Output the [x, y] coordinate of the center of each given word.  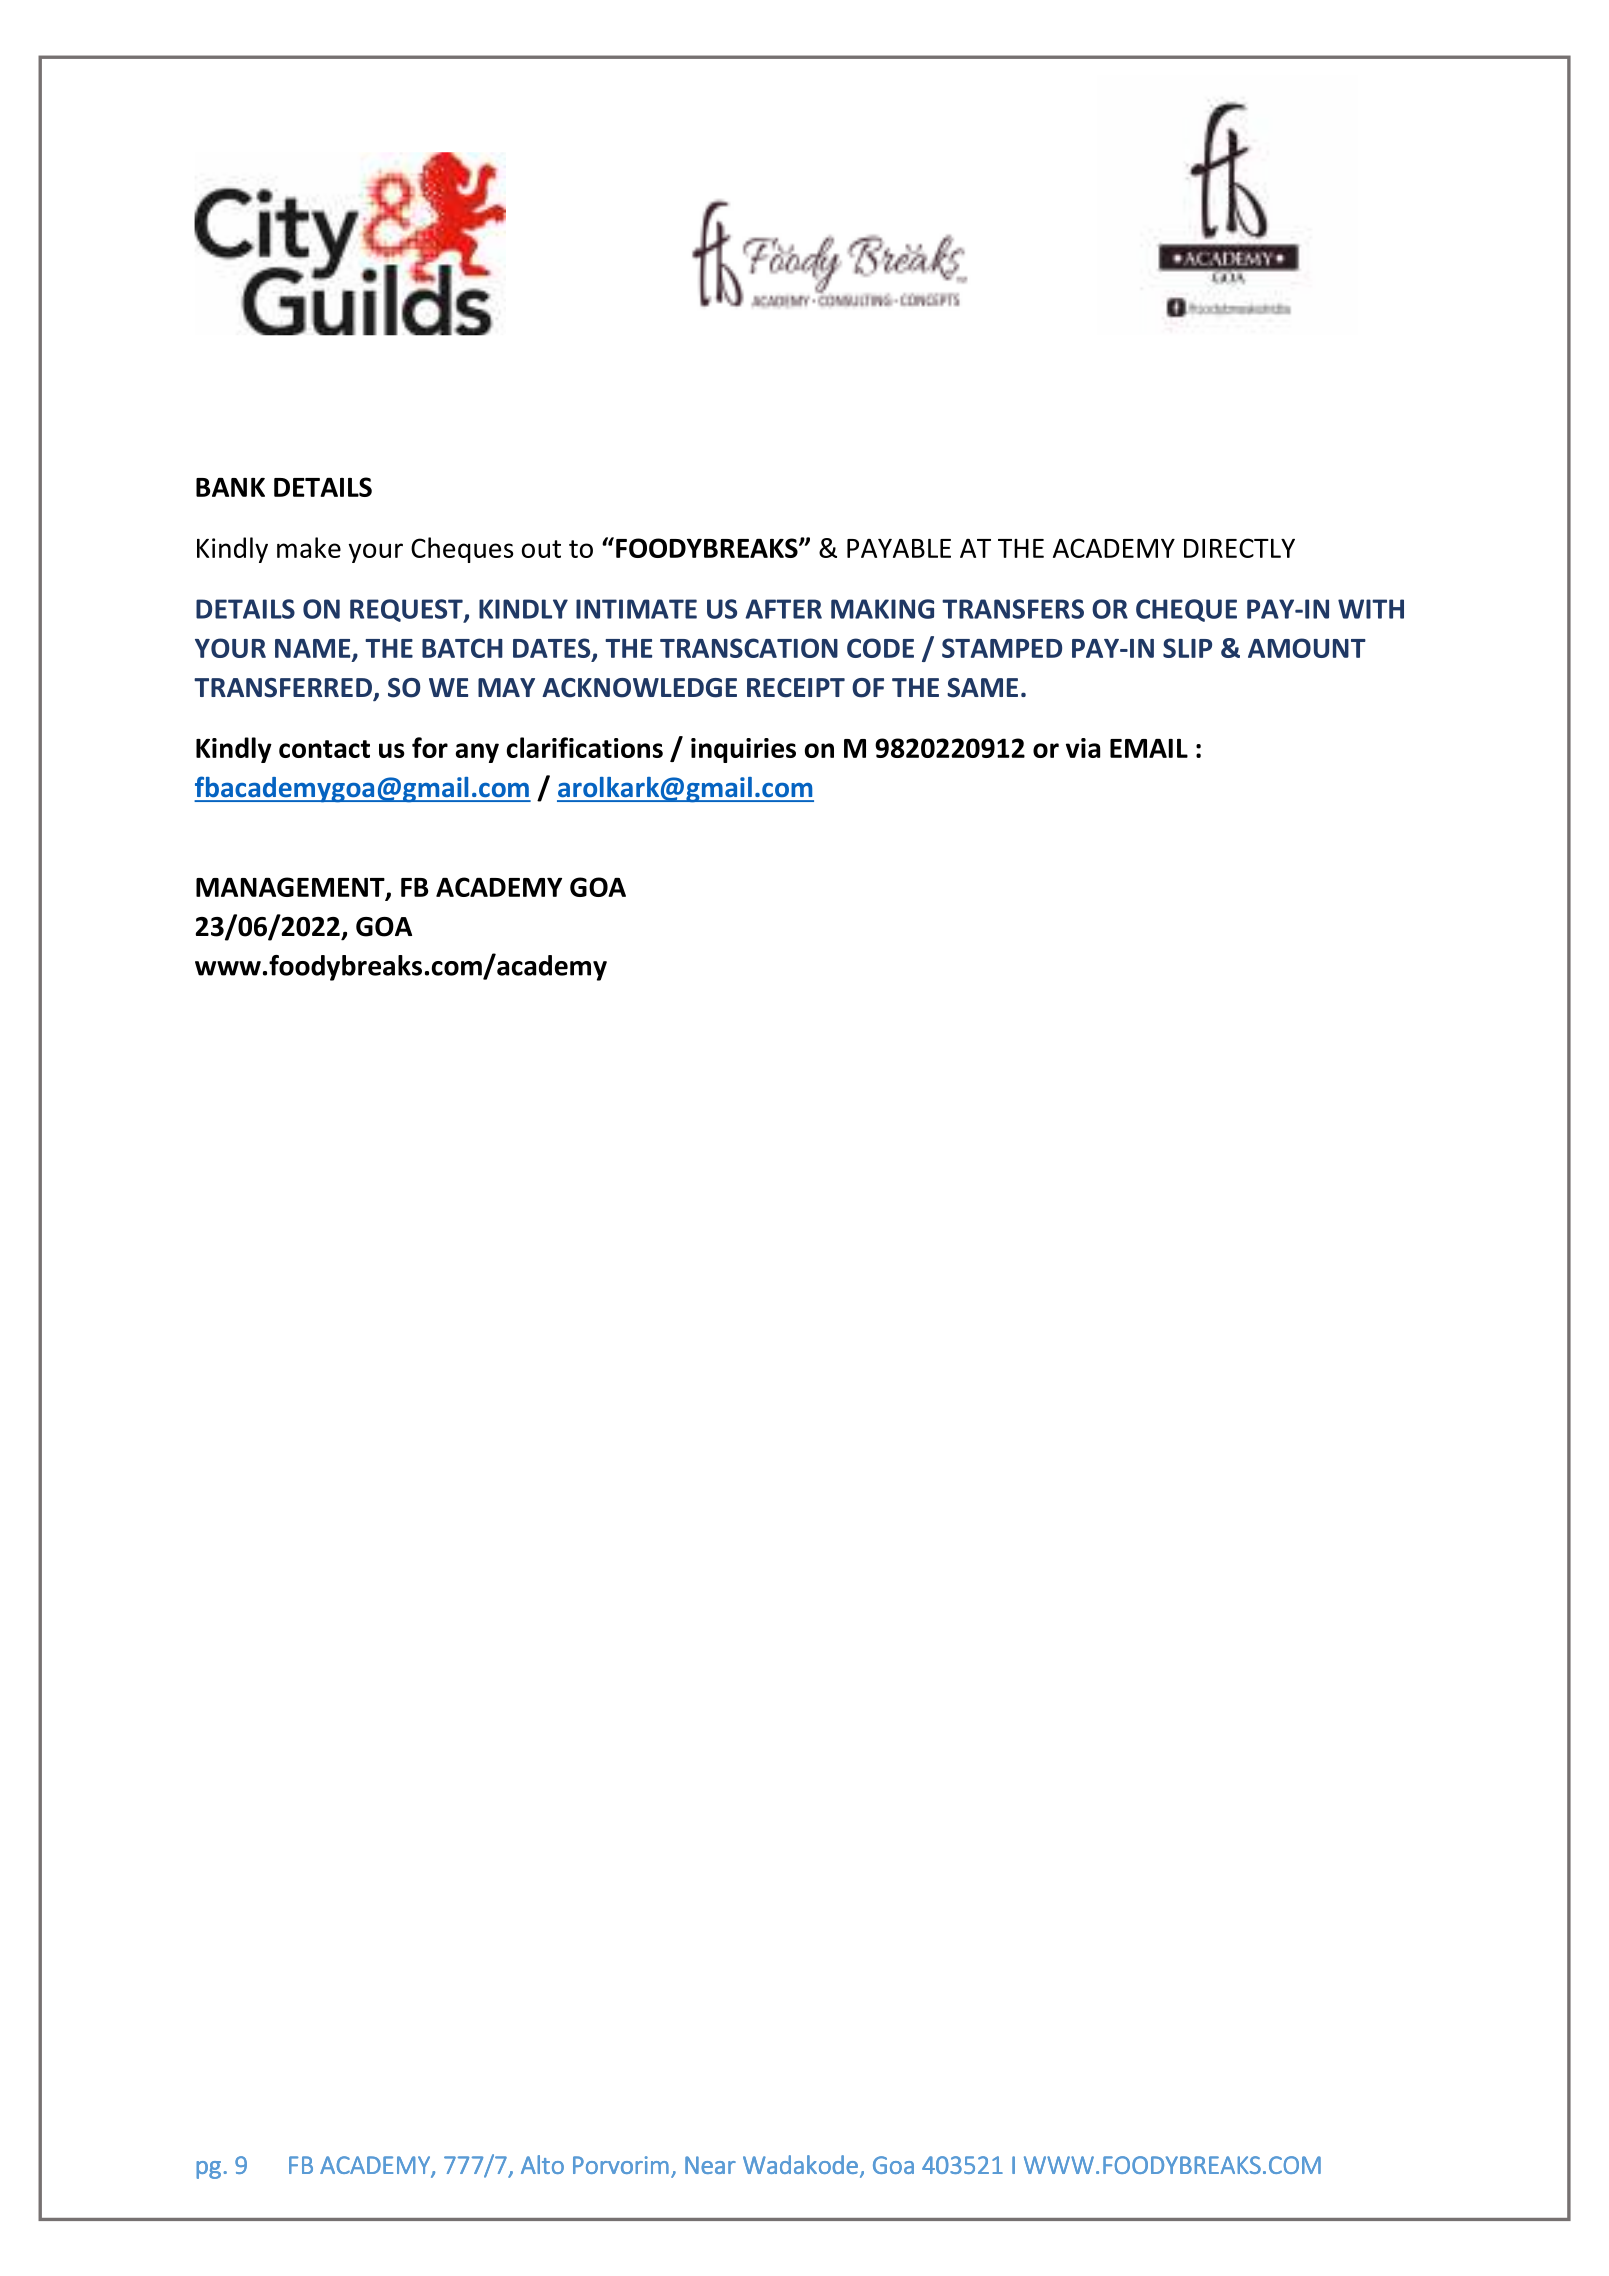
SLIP [1187, 648]
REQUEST [407, 611]
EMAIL [1149, 748]
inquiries [743, 750]
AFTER [783, 609]
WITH [1371, 609]
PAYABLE [899, 548]
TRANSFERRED [284, 689]
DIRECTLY [1239, 548]
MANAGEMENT [291, 888]
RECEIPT [796, 688]
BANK [230, 487]
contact [324, 749]
